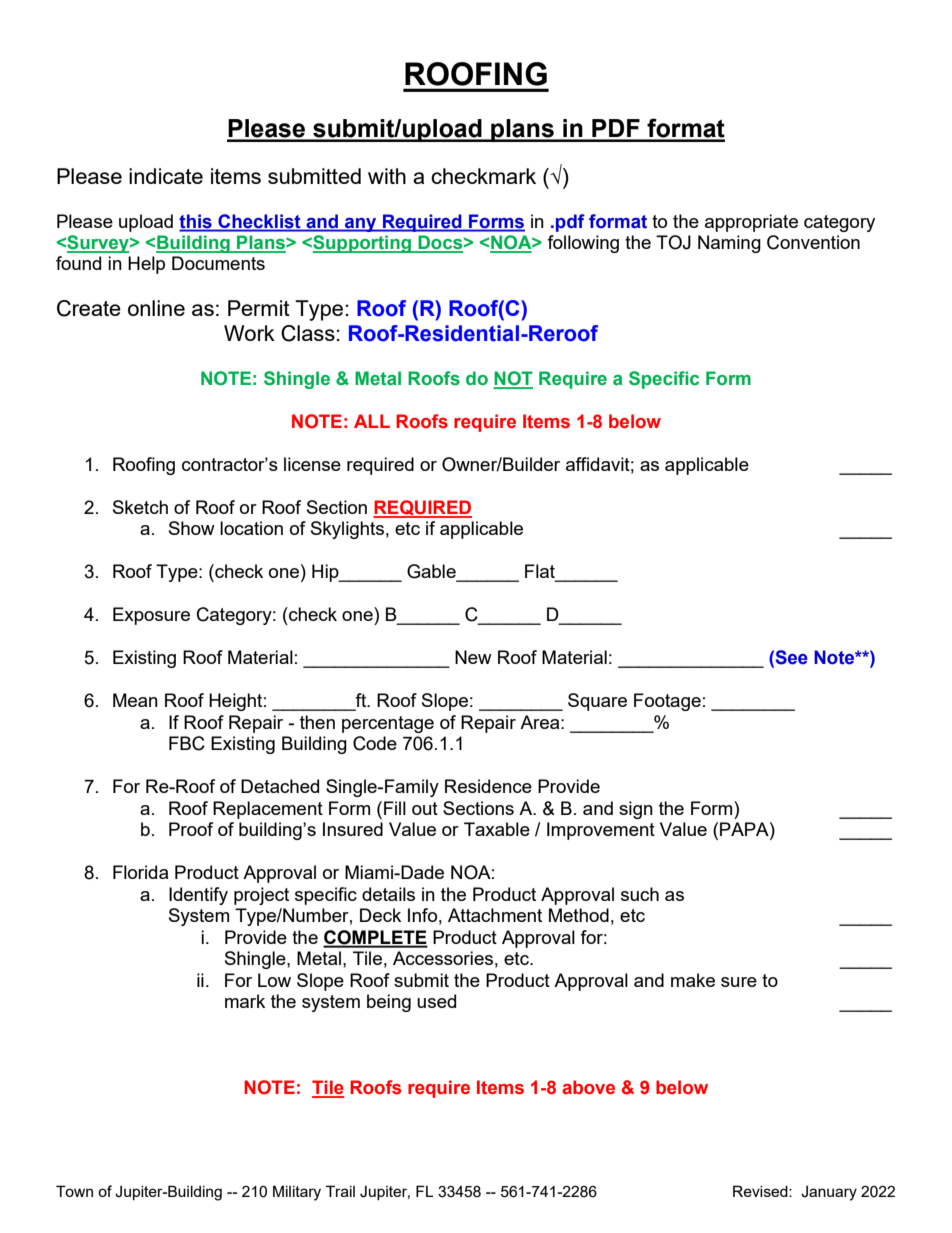  What do you see at coordinates (751, 223) in the image?
I see `appropriate` at bounding box center [751, 223].
